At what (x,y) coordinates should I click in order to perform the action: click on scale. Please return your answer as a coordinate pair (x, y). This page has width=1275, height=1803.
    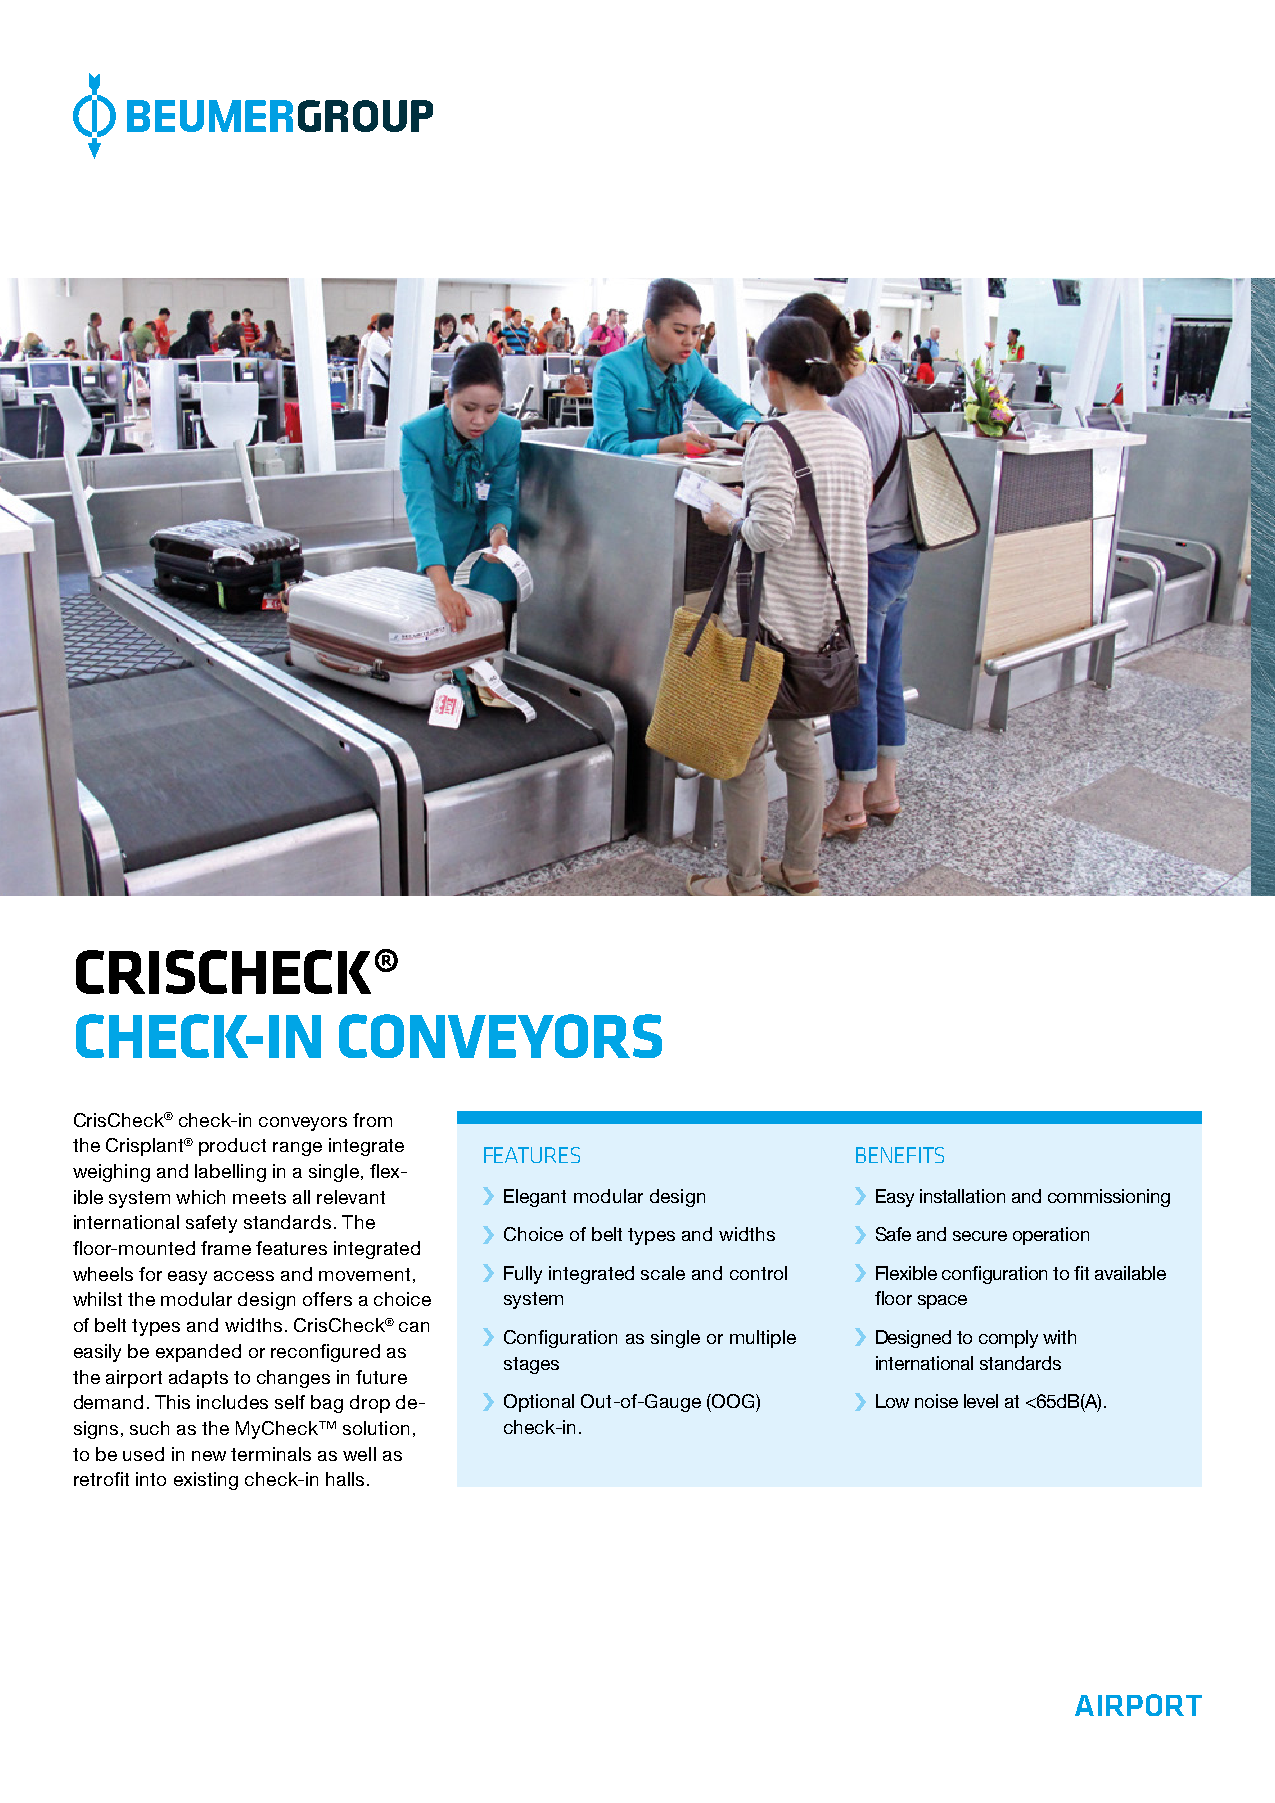
    Looking at the image, I should click on (663, 1273).
